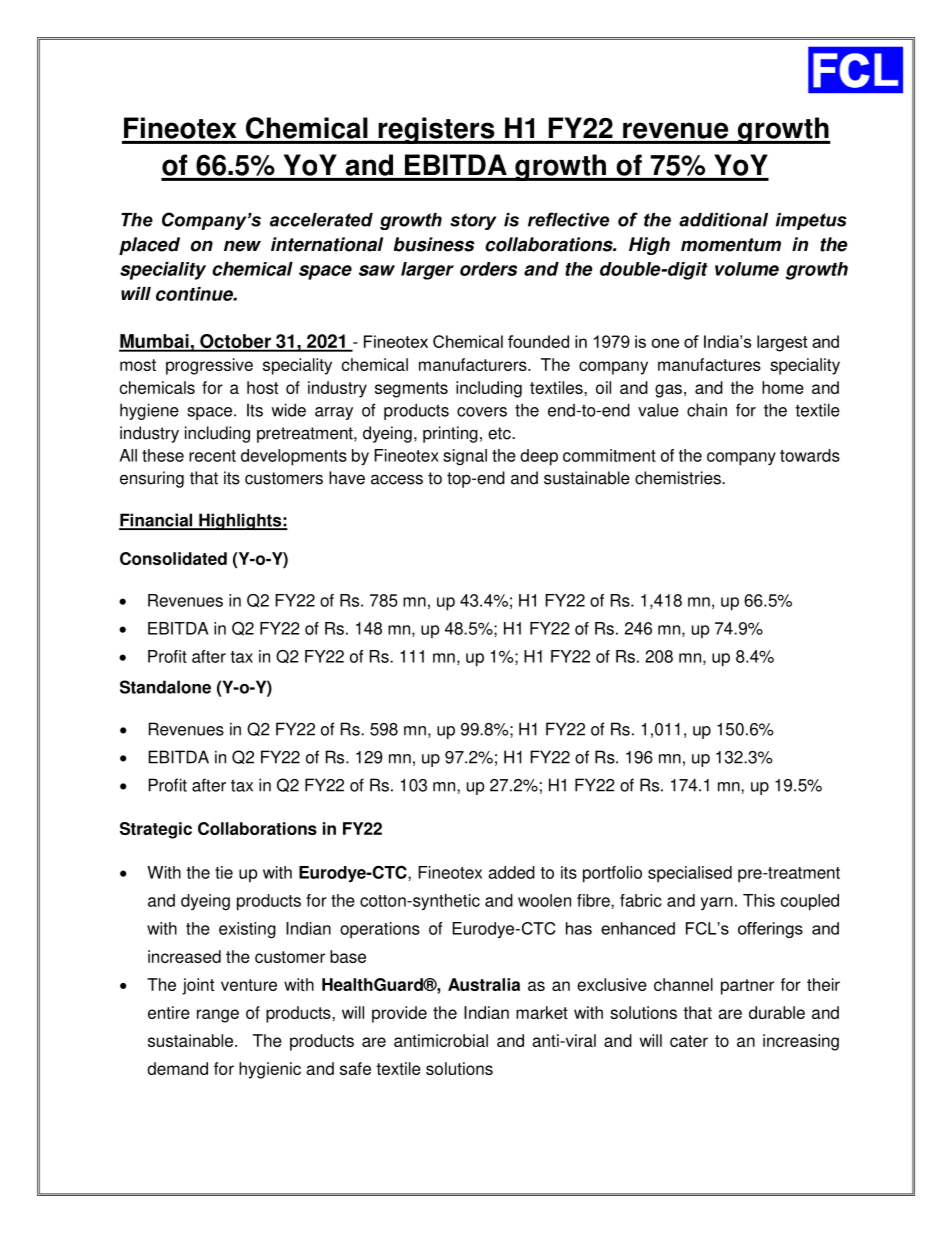 Image resolution: width=952 pixels, height=1233 pixels. Describe the element at coordinates (242, 246) in the image. I see `new` at that location.
